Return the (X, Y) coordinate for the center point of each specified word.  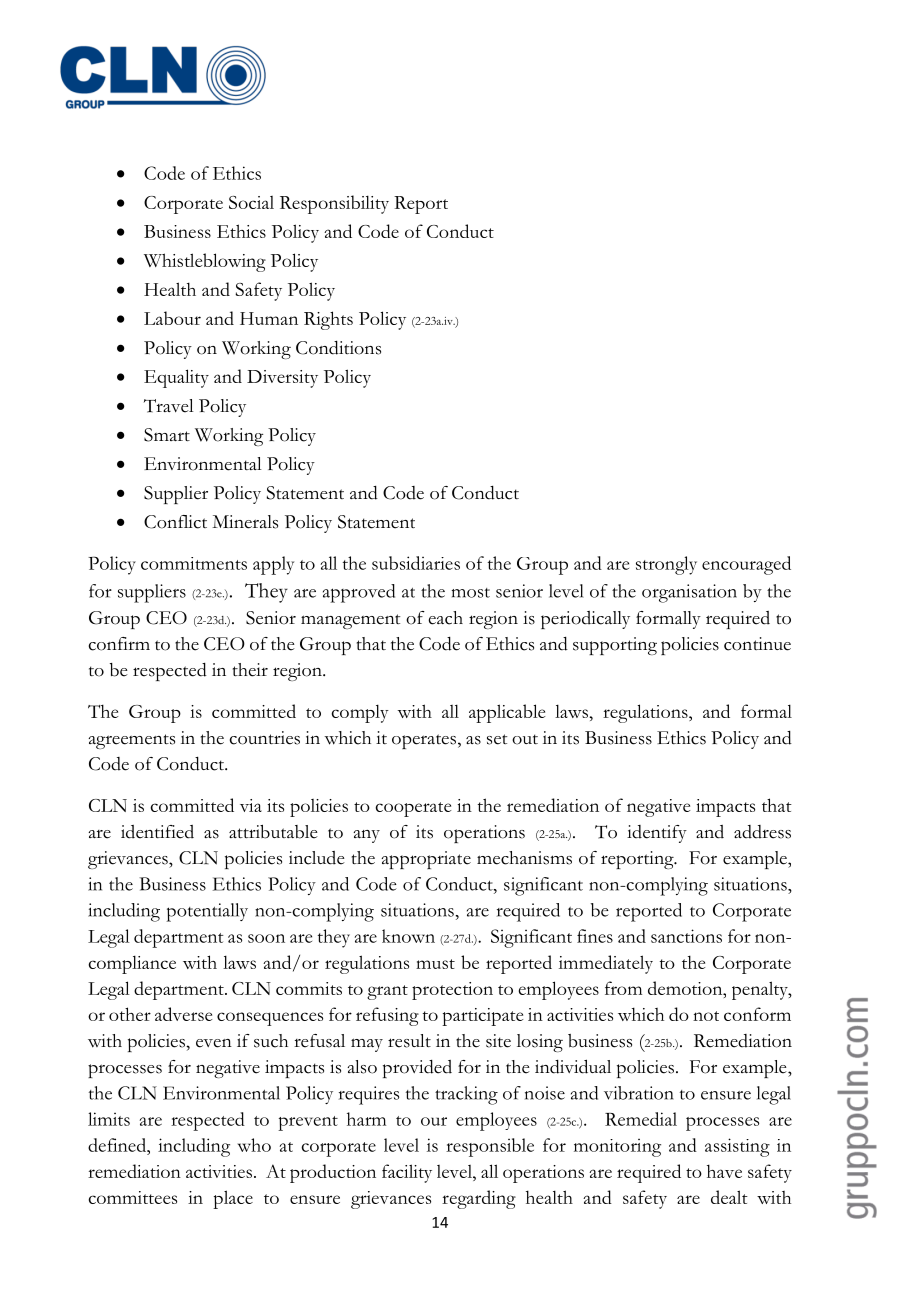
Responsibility (334, 204)
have (724, 1171)
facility (407, 1173)
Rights (328, 320)
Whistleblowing (205, 262)
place (233, 1199)
